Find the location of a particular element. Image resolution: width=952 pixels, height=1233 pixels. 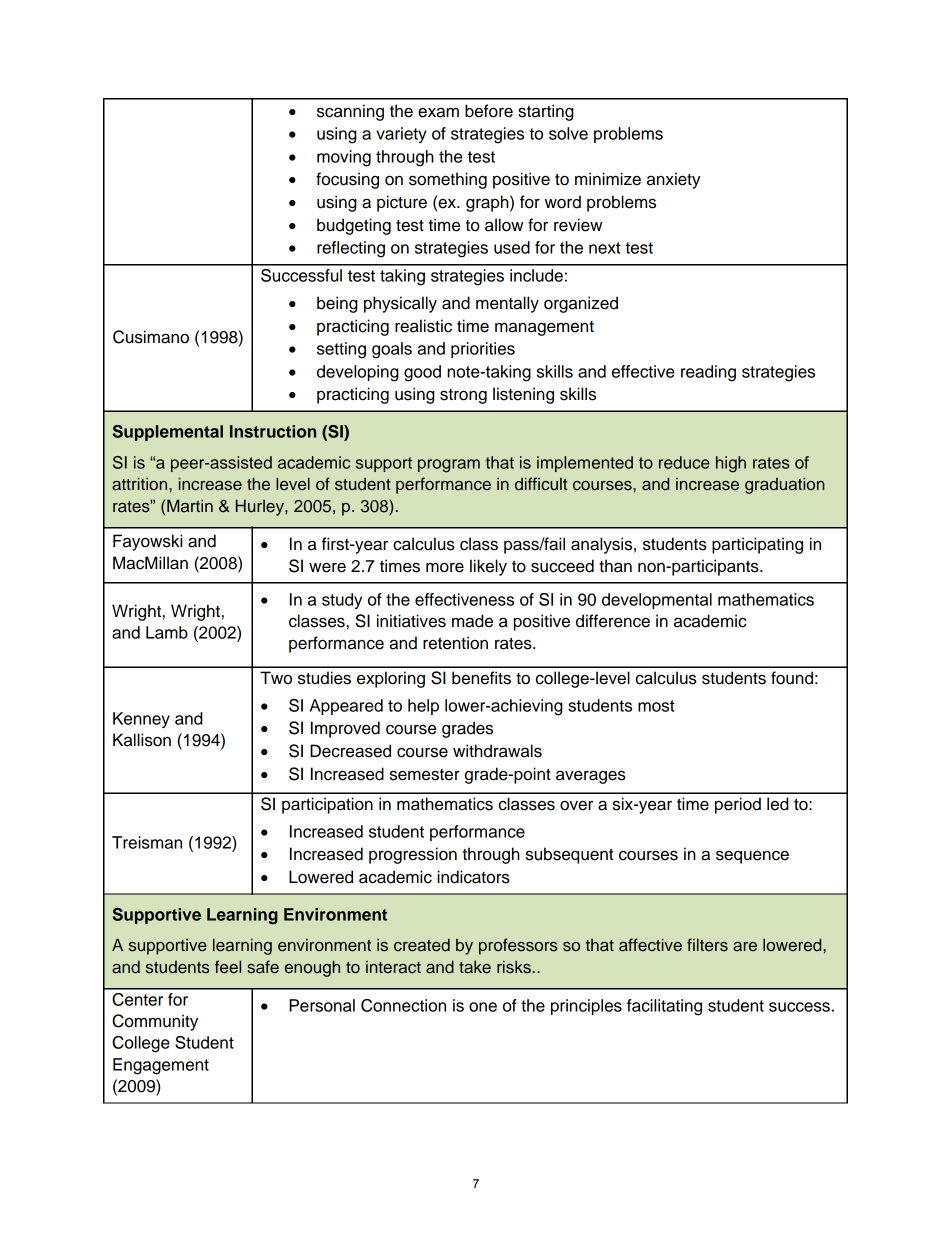

Kenney is located at coordinates (141, 720).
